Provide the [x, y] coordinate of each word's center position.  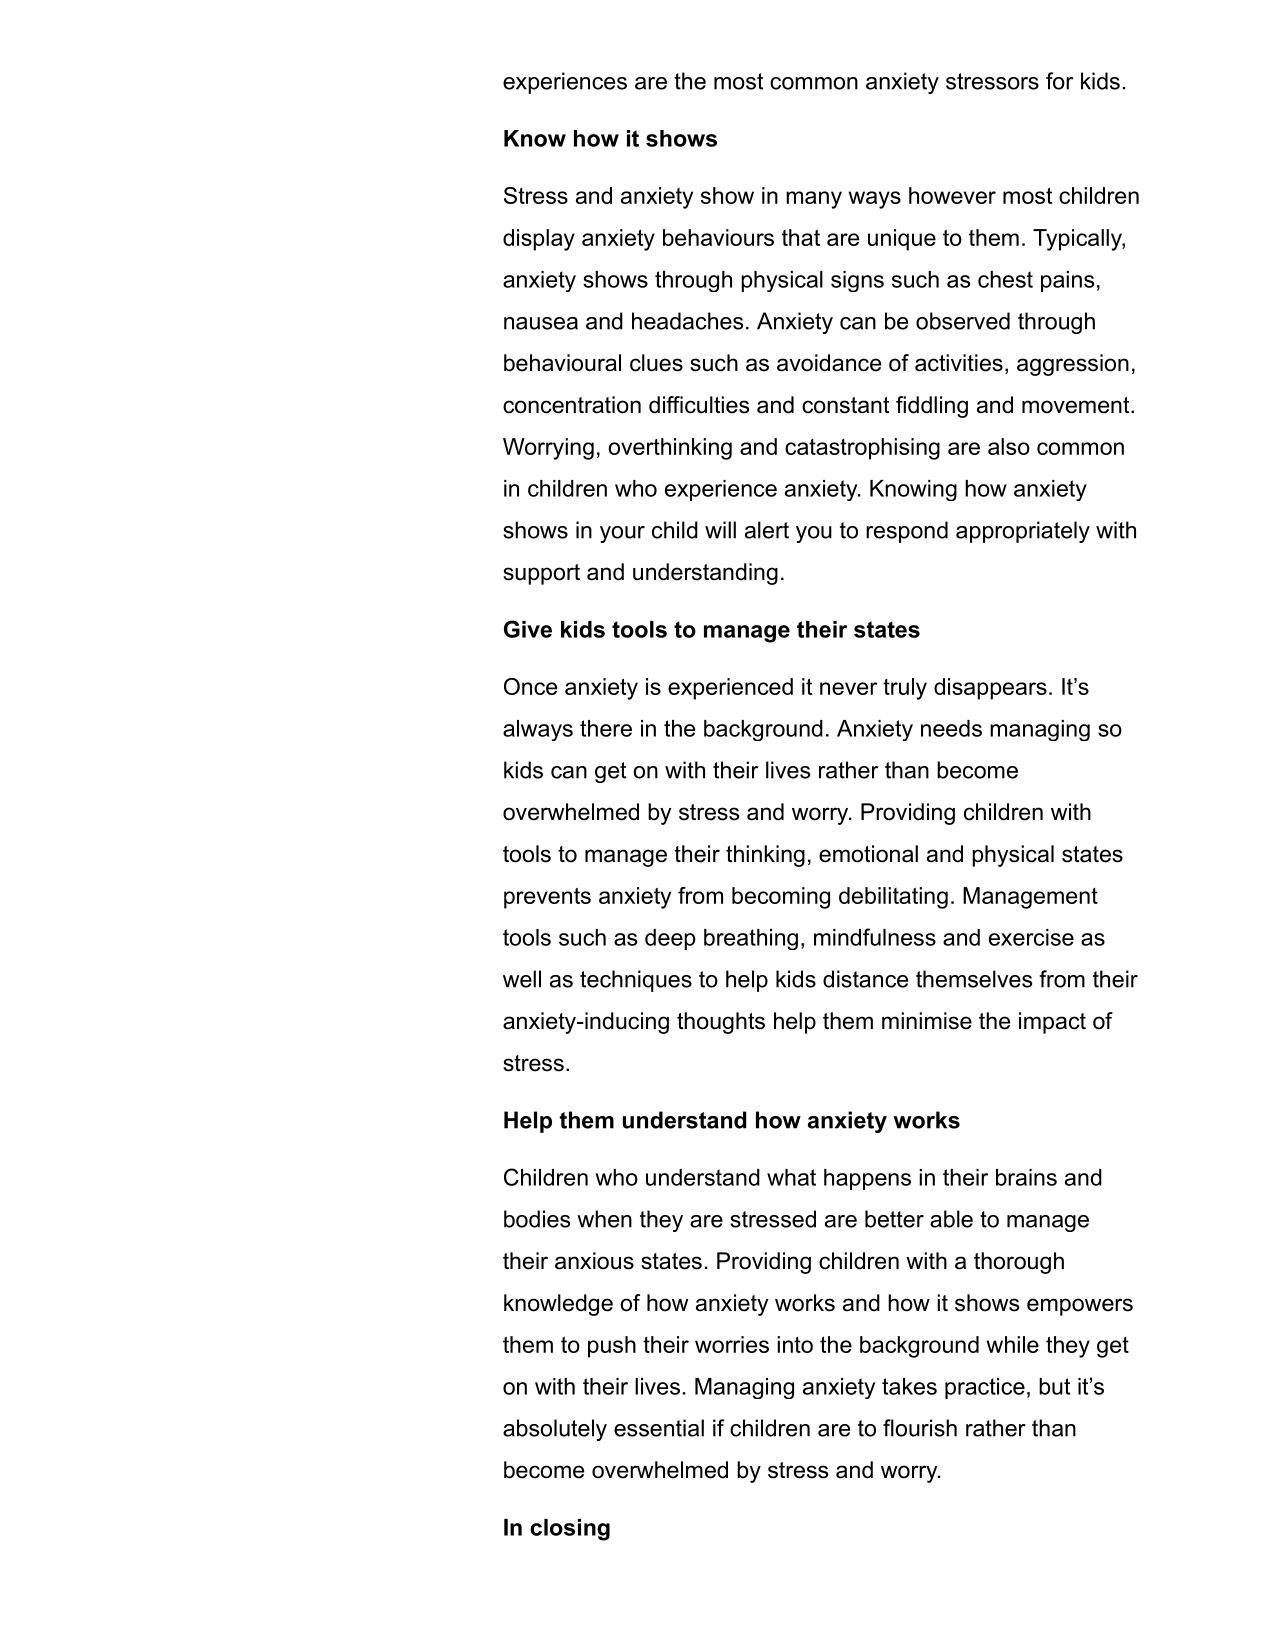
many [814, 200]
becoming [781, 898]
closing [570, 1530]
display [539, 240]
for [1059, 81]
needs [951, 728]
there [606, 728]
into [795, 1344]
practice [985, 1388]
